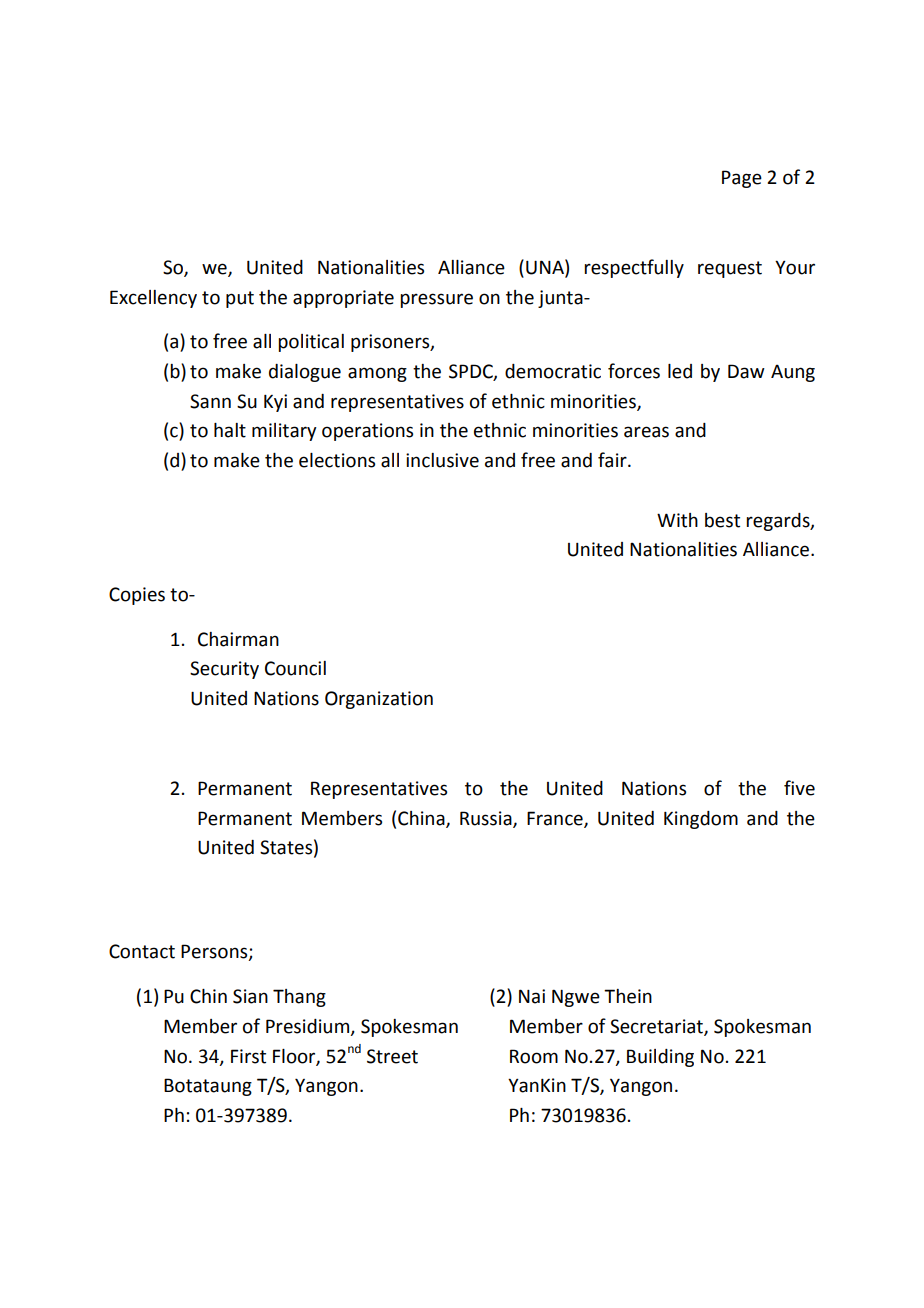 This screenshot has height=1308, width=924. What do you see at coordinates (722, 520) in the screenshot?
I see `best` at bounding box center [722, 520].
